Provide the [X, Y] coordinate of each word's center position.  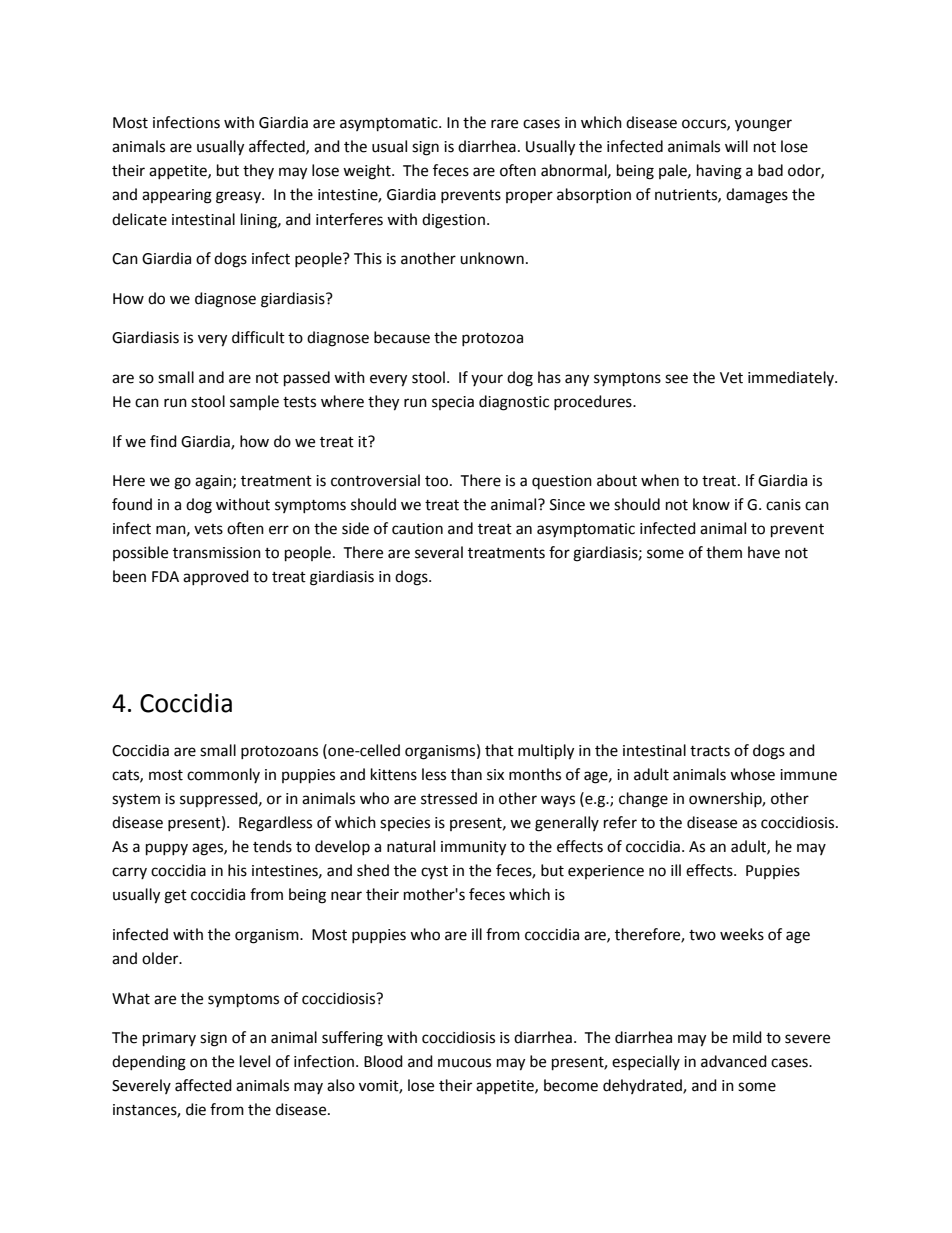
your [487, 380]
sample [254, 402]
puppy [167, 849]
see [676, 379]
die [196, 1109]
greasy [239, 197]
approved [216, 577]
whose [752, 774]
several [439, 552]
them [724, 552]
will [736, 146]
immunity [473, 848]
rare [504, 124]
